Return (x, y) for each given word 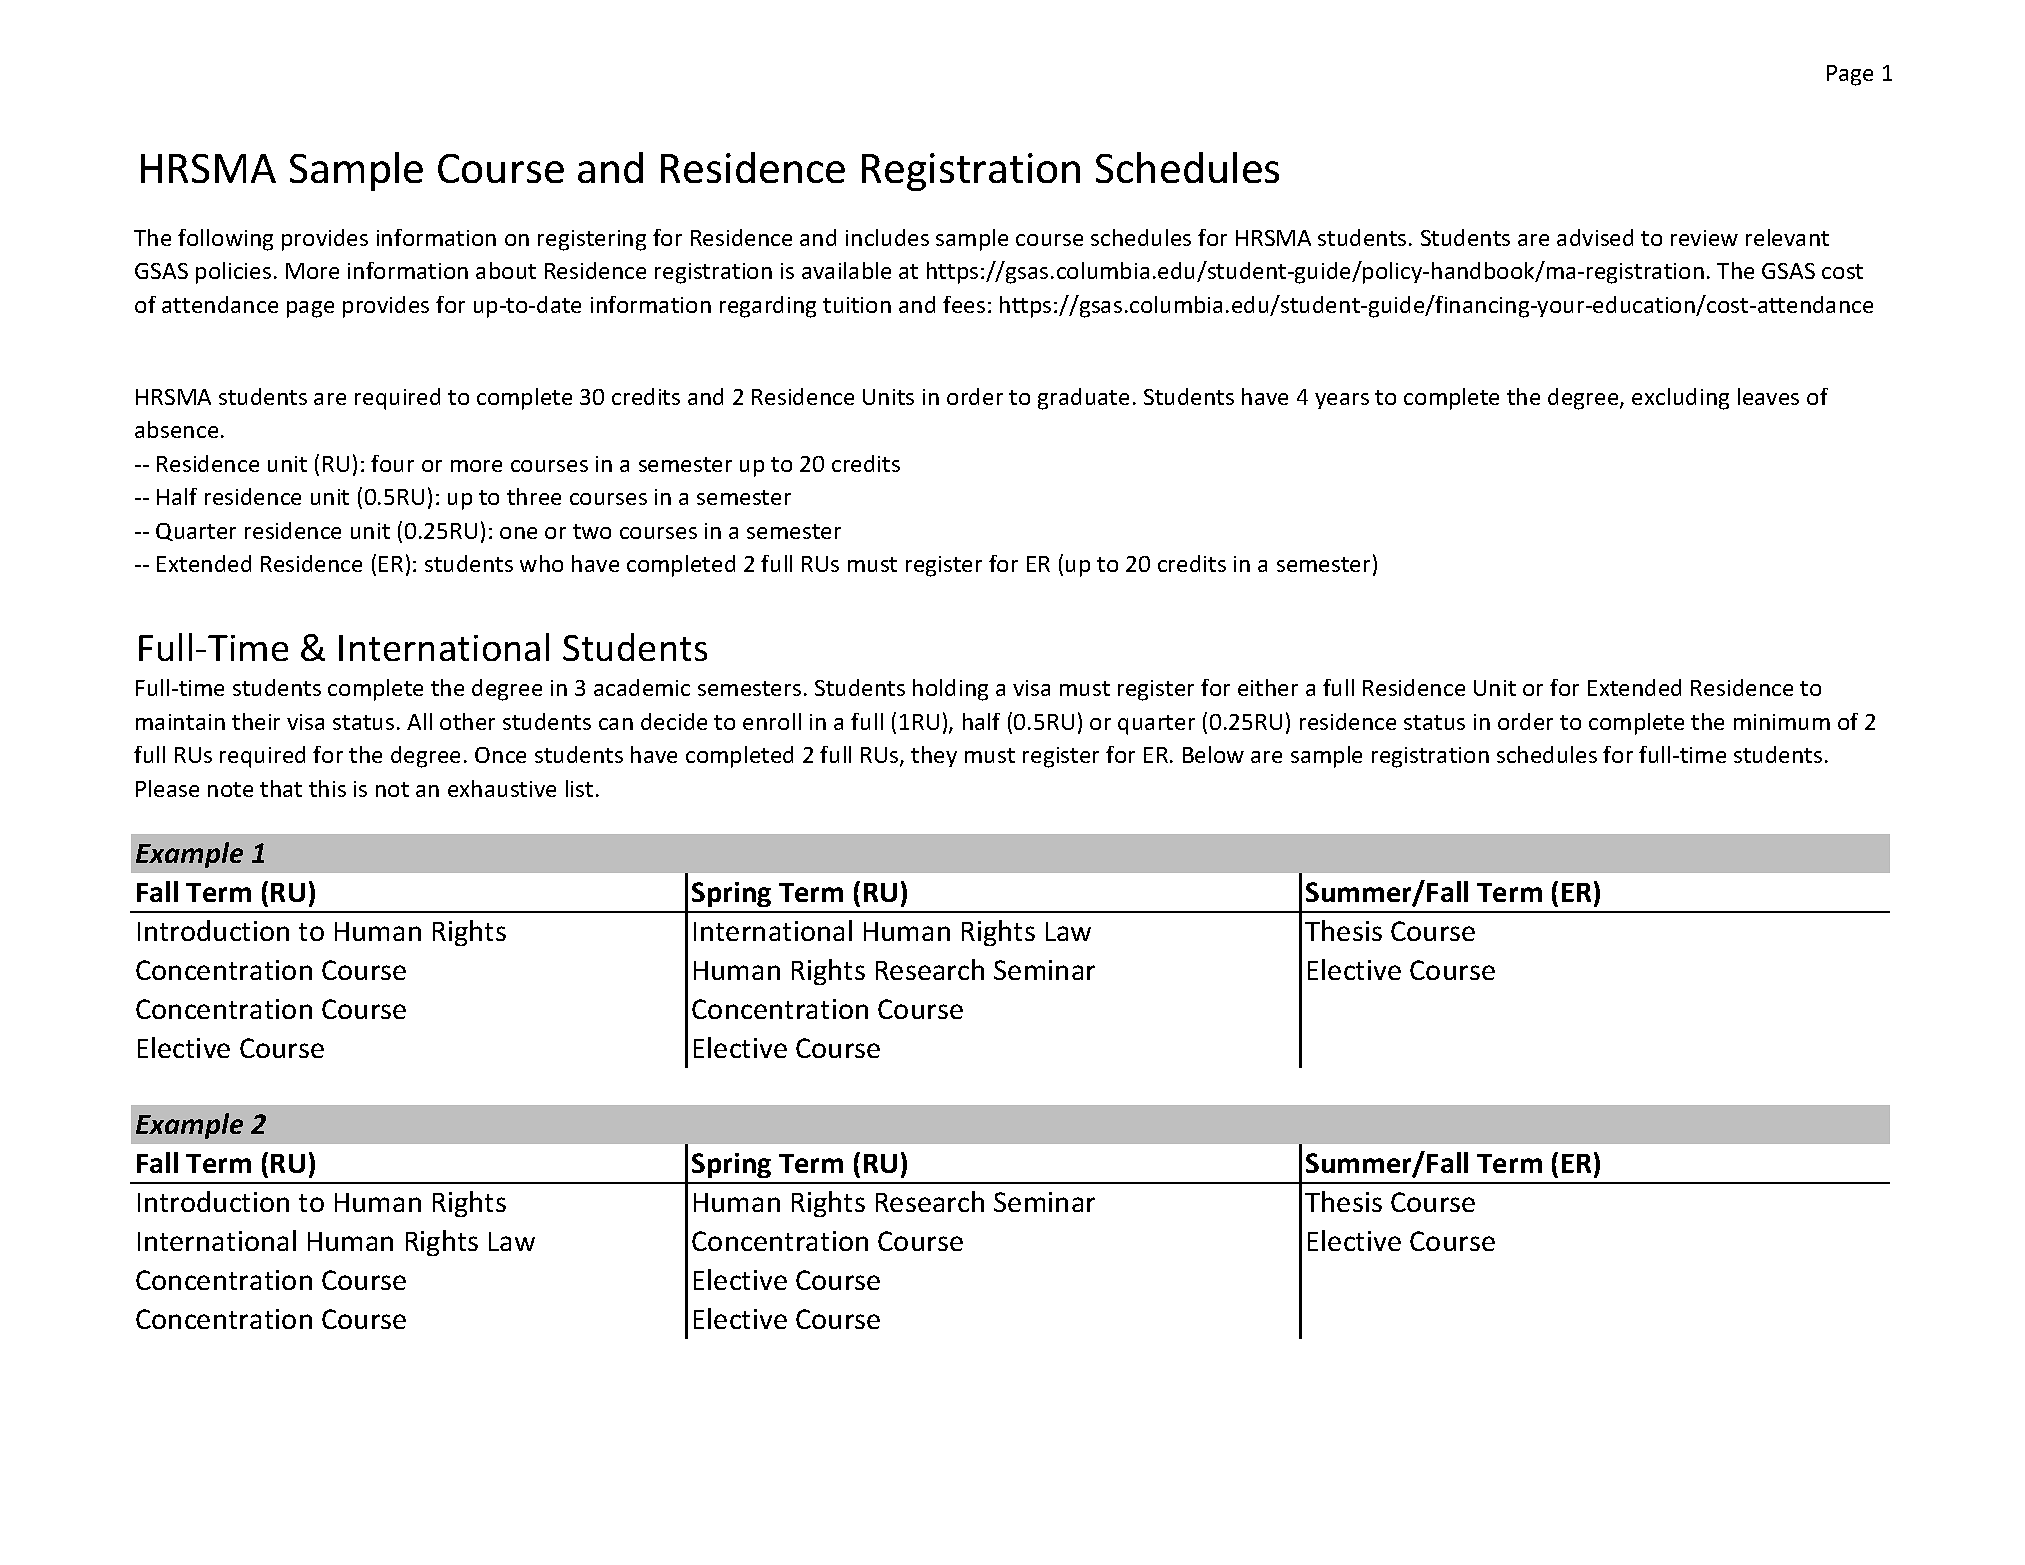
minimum (1782, 722)
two (592, 531)
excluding (1680, 399)
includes (887, 237)
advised (1595, 237)
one (518, 533)
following (225, 240)
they (934, 756)
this (327, 788)
